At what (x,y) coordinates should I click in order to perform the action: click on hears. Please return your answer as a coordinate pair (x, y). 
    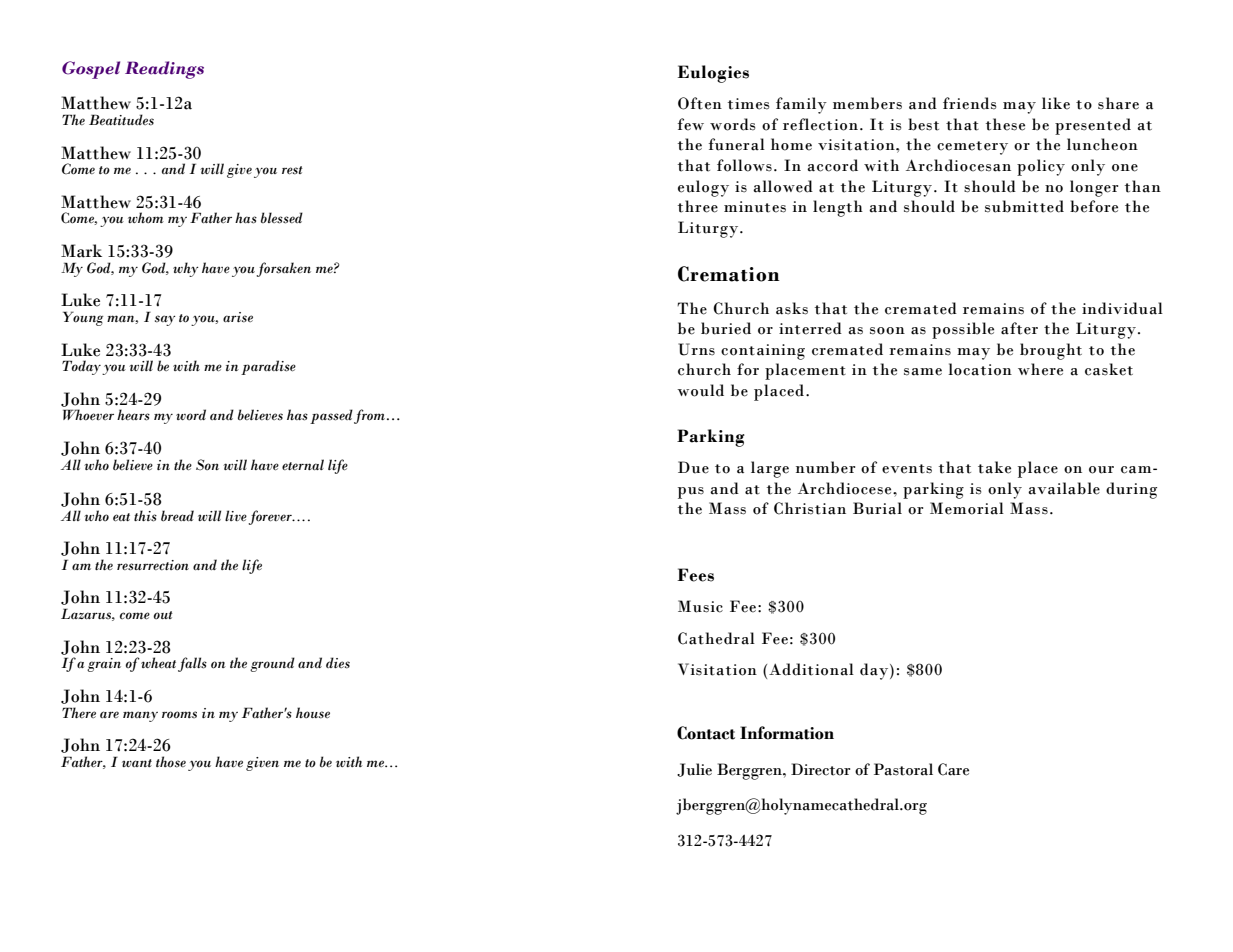
    Looking at the image, I should click on (133, 415).
